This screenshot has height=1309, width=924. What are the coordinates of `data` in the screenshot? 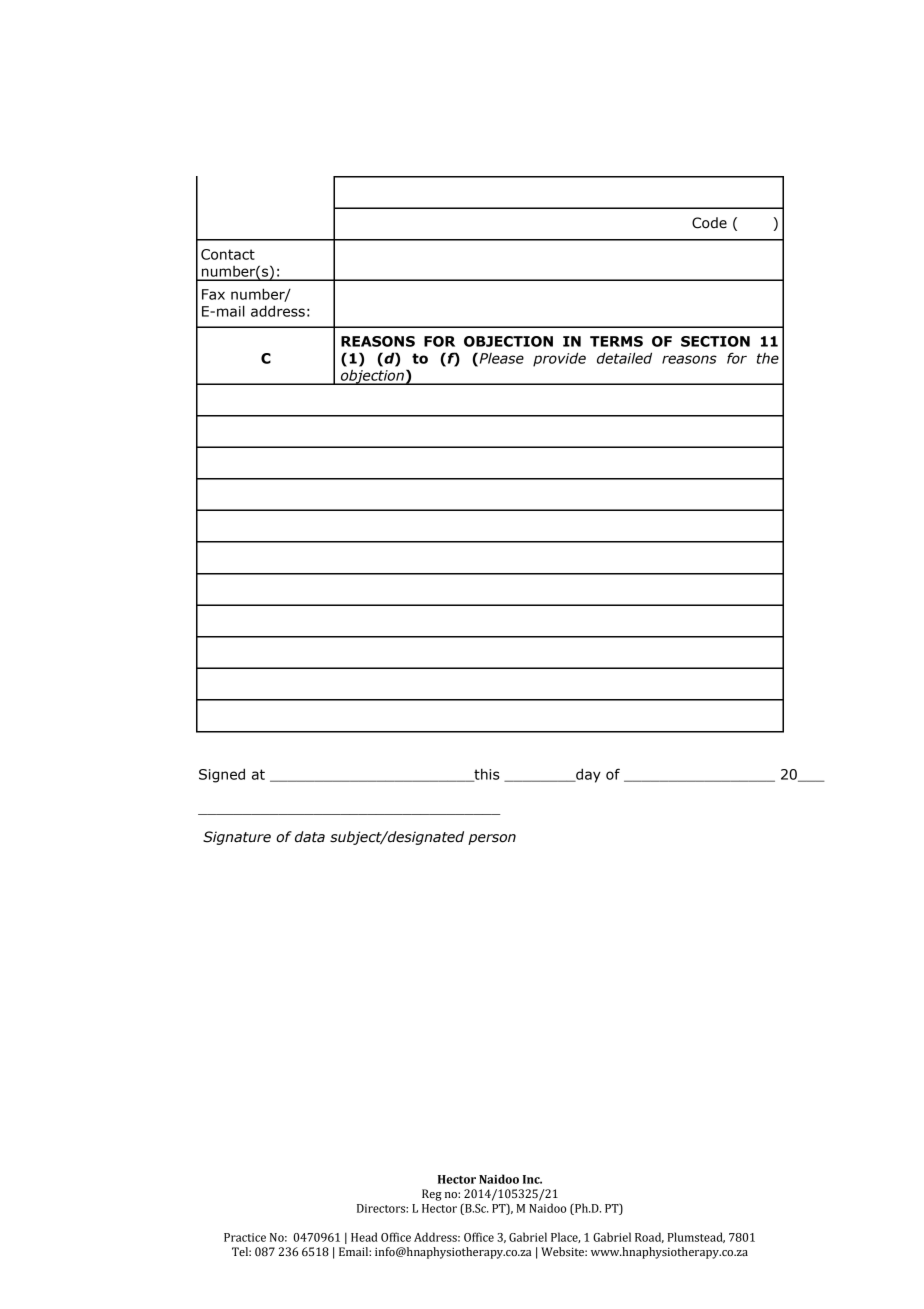 It's located at (310, 837).
